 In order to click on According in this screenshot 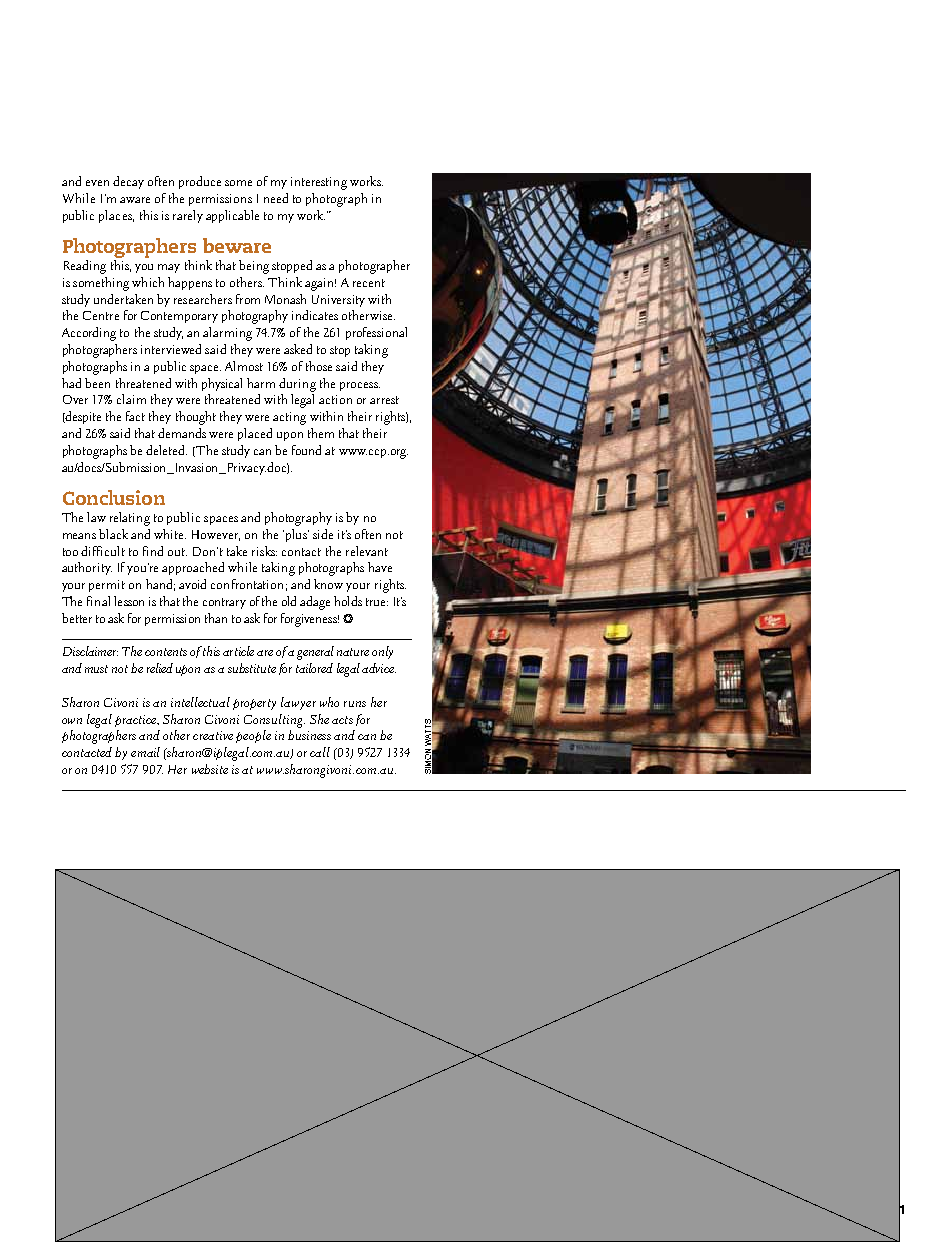, I will do `click(89, 334)`.
